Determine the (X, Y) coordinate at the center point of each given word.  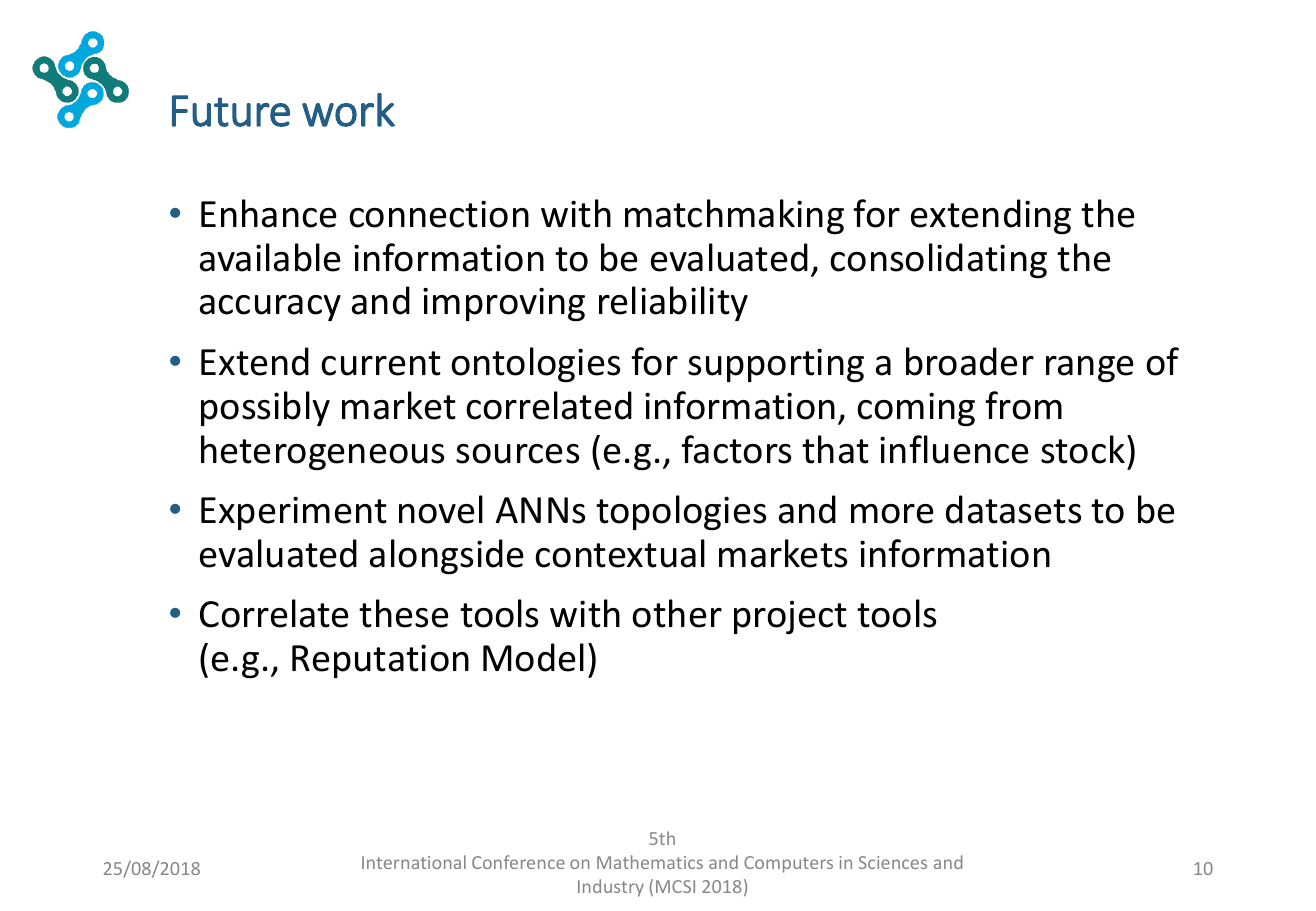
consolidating (938, 261)
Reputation (380, 661)
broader (970, 361)
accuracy (270, 308)
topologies (681, 513)
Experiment (294, 513)
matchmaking (734, 217)
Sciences (893, 862)
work (348, 110)
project (790, 618)
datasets (1013, 509)
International (414, 862)
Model (533, 657)
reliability (673, 303)
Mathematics (650, 862)
